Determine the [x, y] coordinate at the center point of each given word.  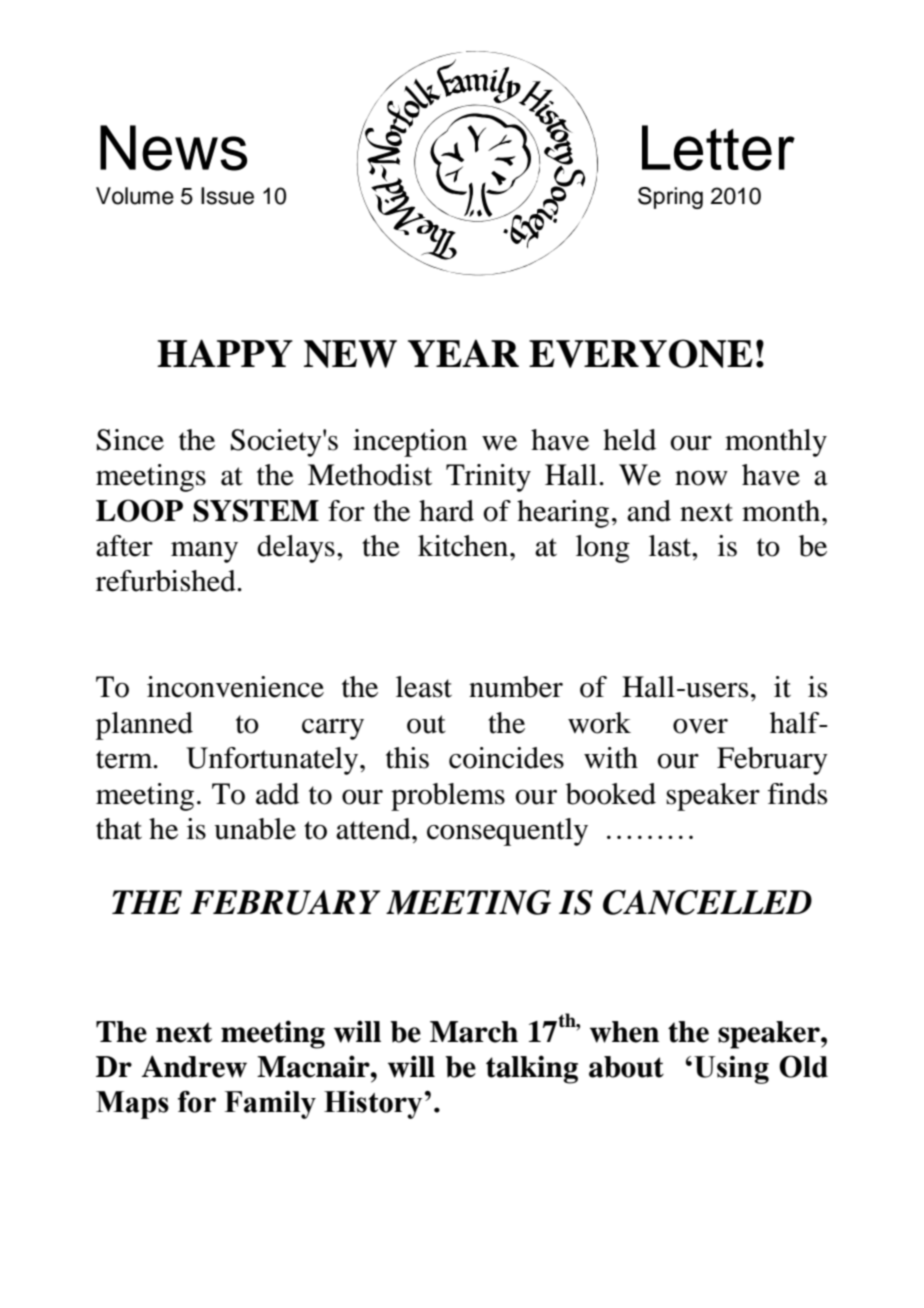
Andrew [194, 1066]
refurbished [167, 581]
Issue [227, 196]
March [474, 1032]
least [424, 687]
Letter [718, 148]
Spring [670, 198]
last [671, 546]
